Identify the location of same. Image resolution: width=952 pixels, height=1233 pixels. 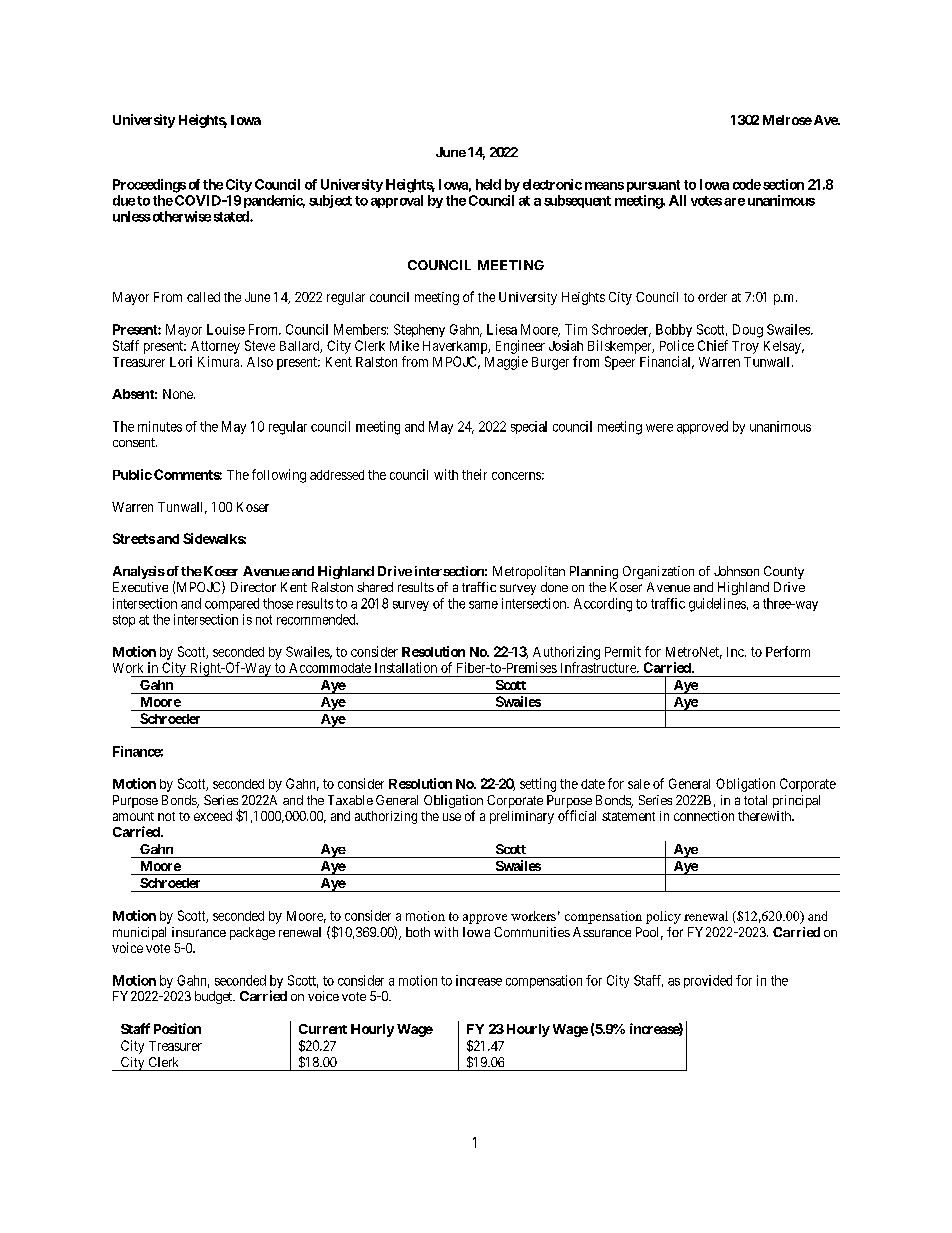
(483, 605).
